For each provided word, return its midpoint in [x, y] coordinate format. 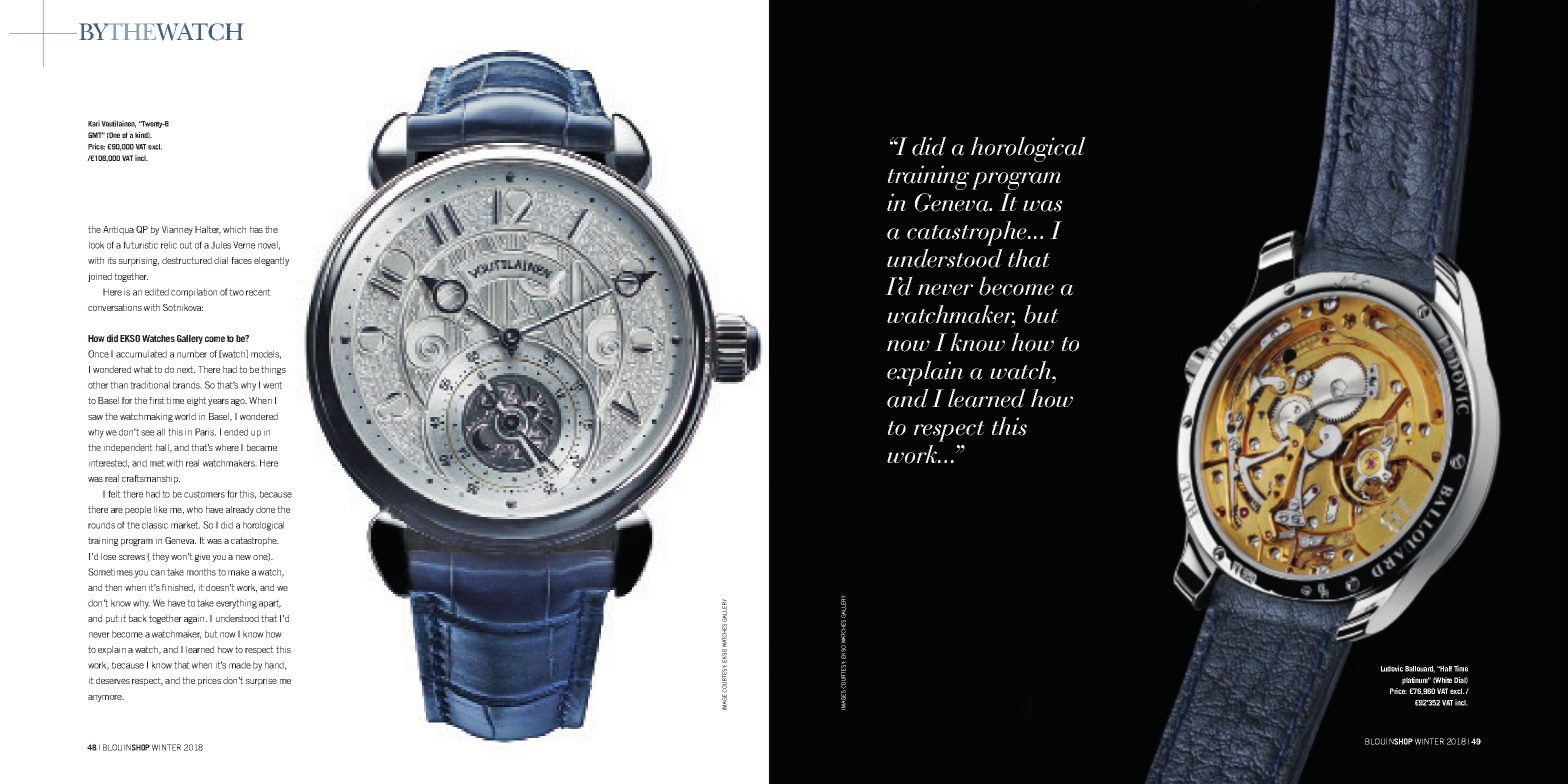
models [266, 354]
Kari [94, 123]
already [240, 510]
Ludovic [1392, 668]
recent [258, 292]
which [234, 229]
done [265, 509]
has [256, 229]
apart [270, 604]
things [273, 370]
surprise [261, 681]
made [240, 665]
